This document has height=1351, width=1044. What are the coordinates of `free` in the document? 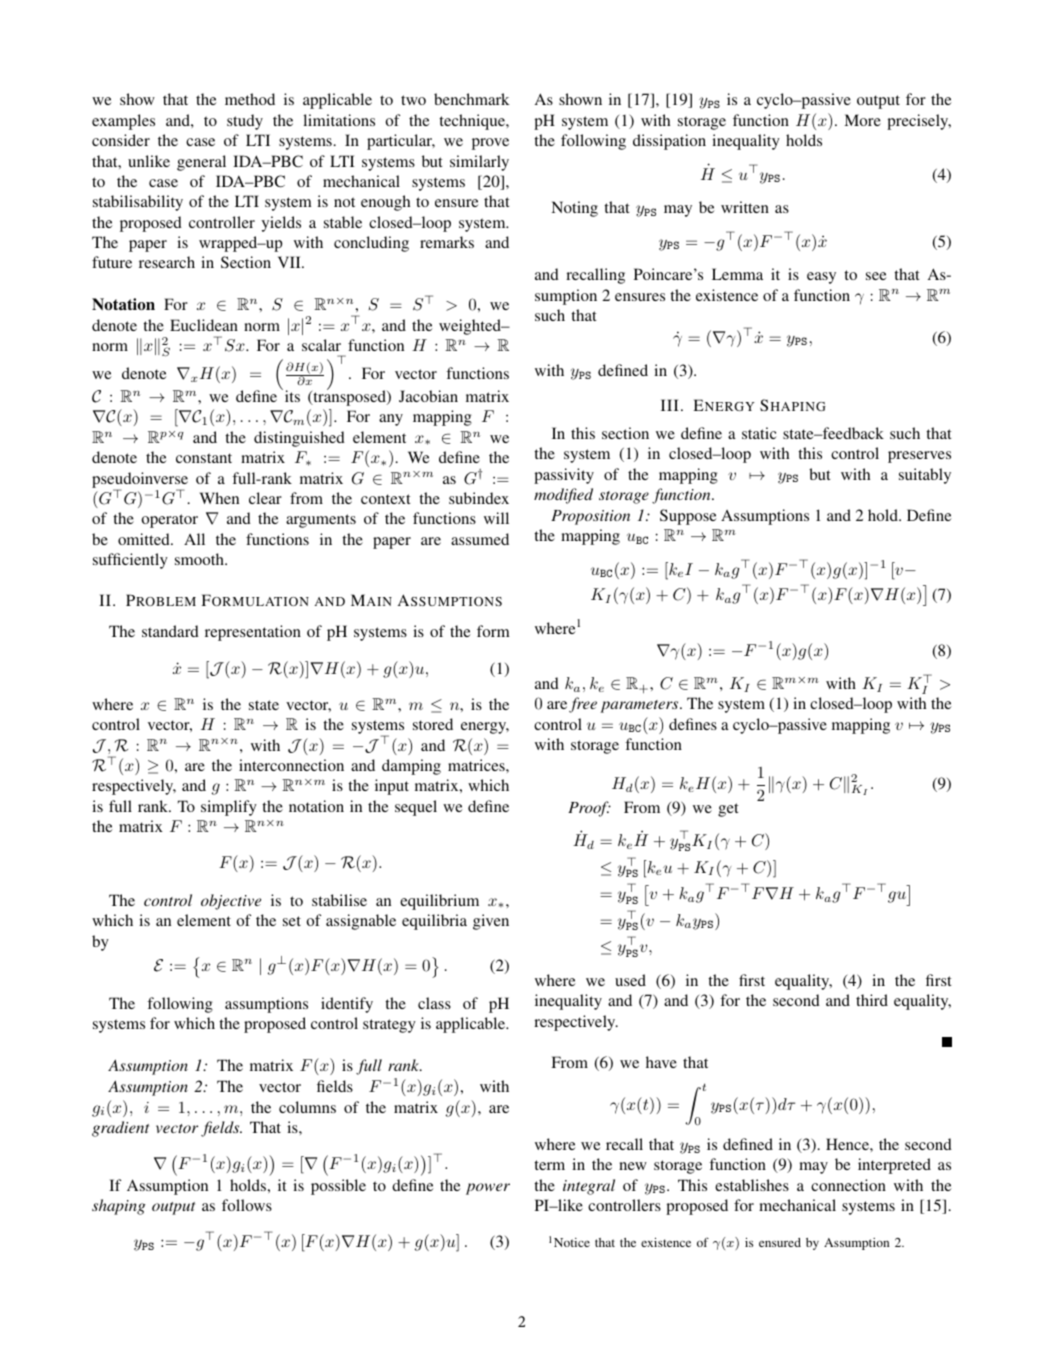 It's located at (583, 705).
